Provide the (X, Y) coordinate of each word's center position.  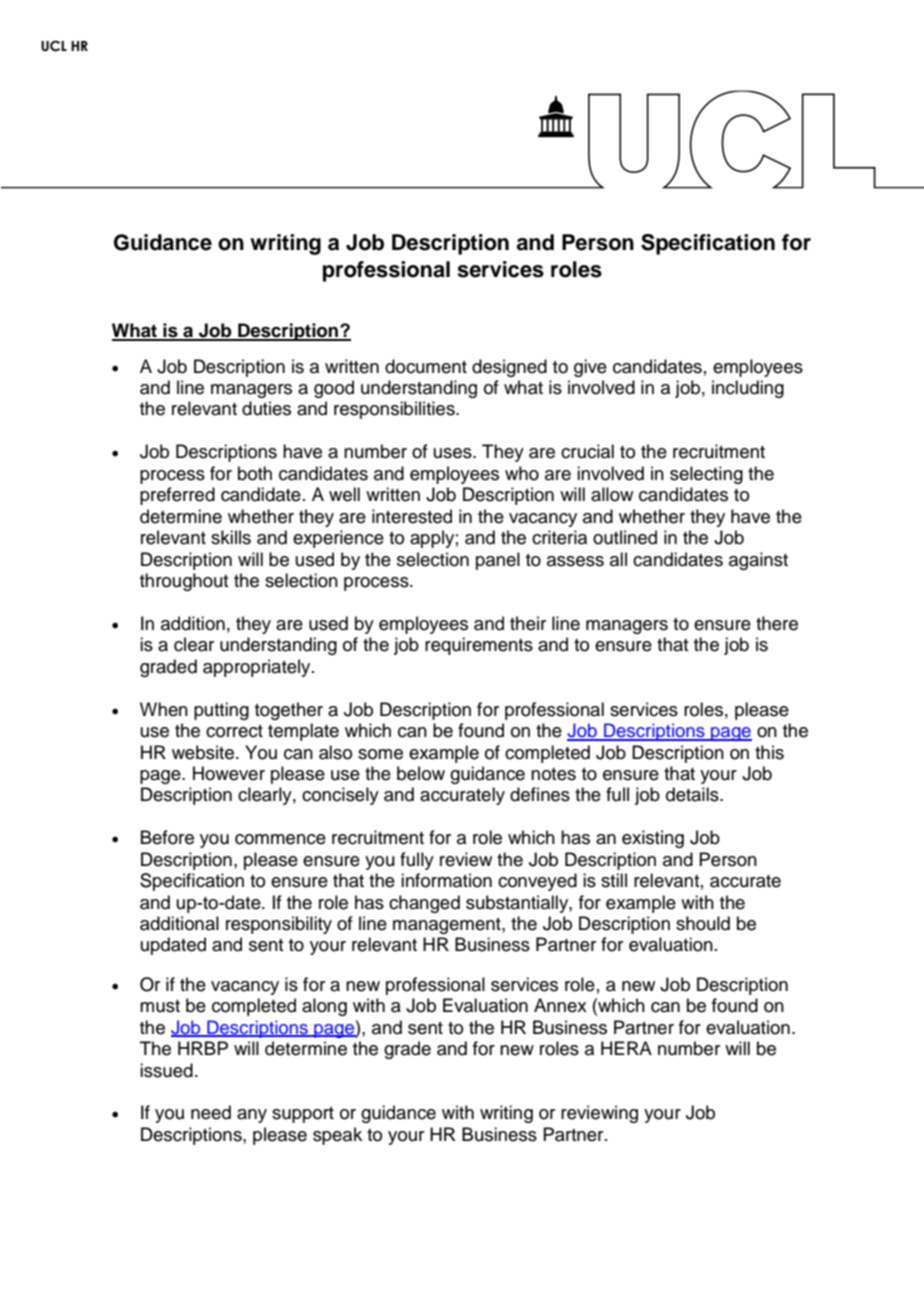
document (426, 366)
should (703, 923)
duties (266, 408)
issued (166, 1070)
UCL (54, 46)
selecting (706, 475)
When (164, 709)
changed (424, 904)
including (748, 389)
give (590, 368)
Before (167, 837)
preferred (177, 496)
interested (412, 516)
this (769, 752)
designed (509, 368)
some (380, 754)
